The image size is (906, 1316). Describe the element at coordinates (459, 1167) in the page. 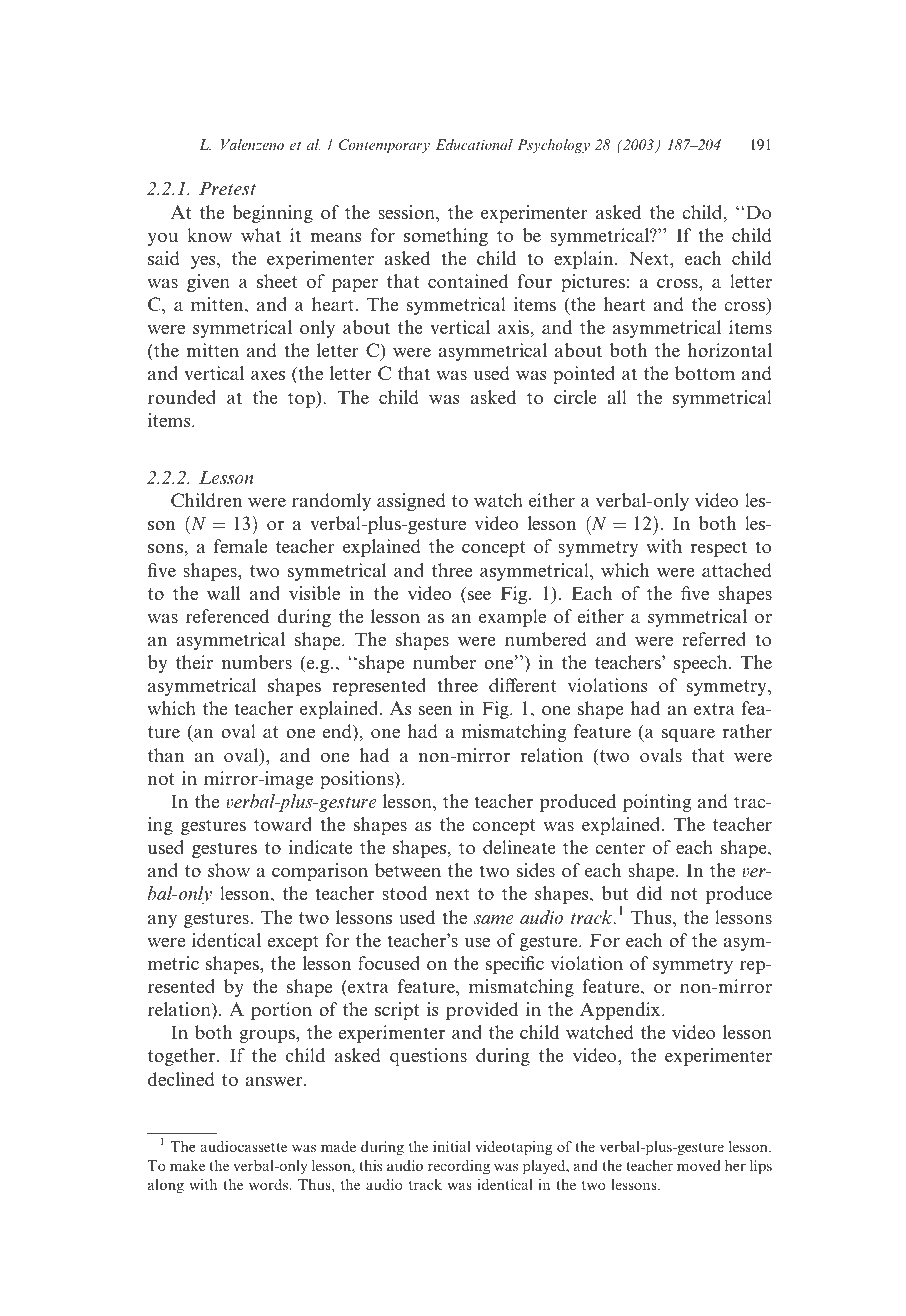

I see `recording` at that location.
